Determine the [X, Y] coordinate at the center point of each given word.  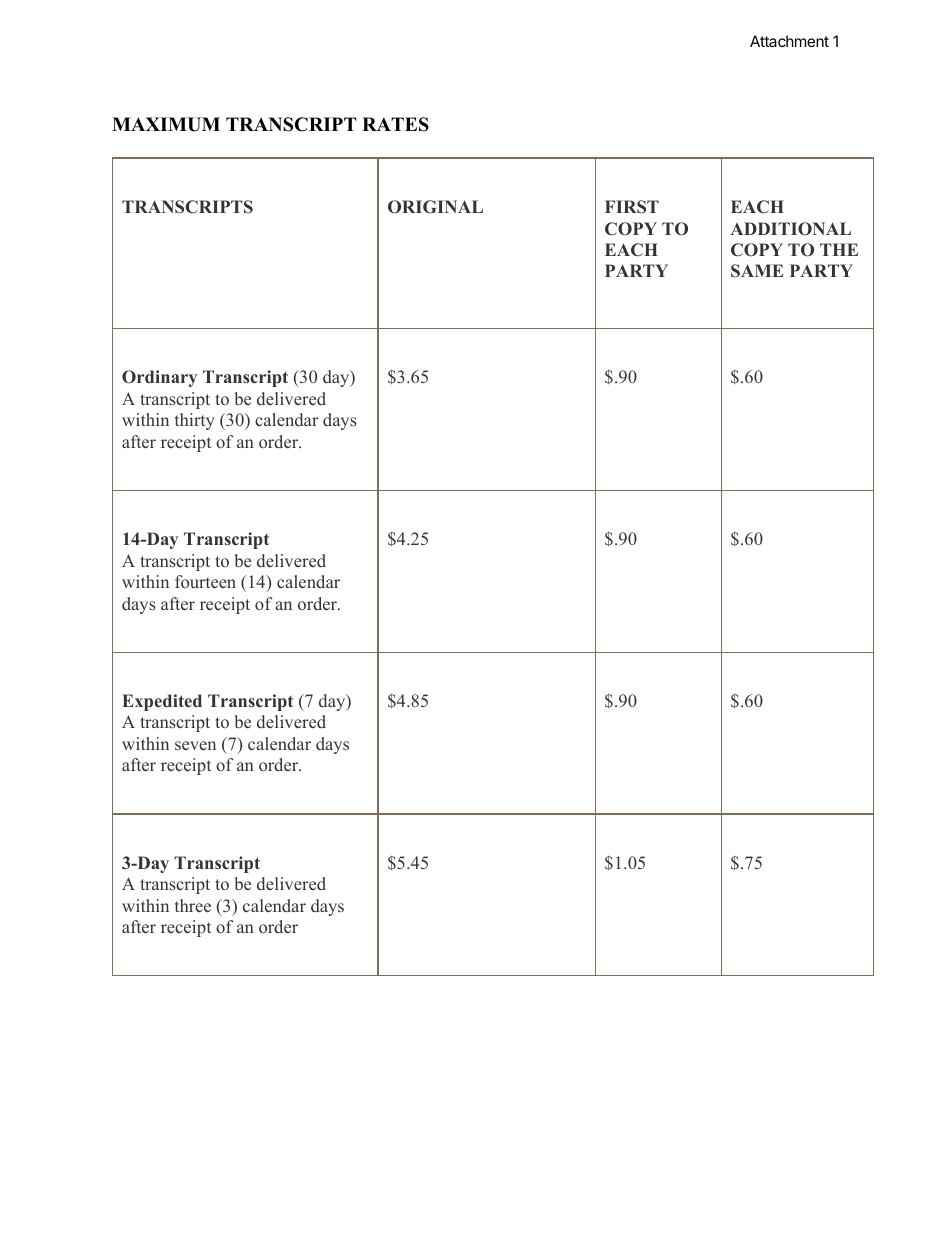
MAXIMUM [166, 124]
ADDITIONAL [790, 229]
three [193, 906]
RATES [395, 124]
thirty [195, 421]
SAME [757, 271]
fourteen [205, 581]
